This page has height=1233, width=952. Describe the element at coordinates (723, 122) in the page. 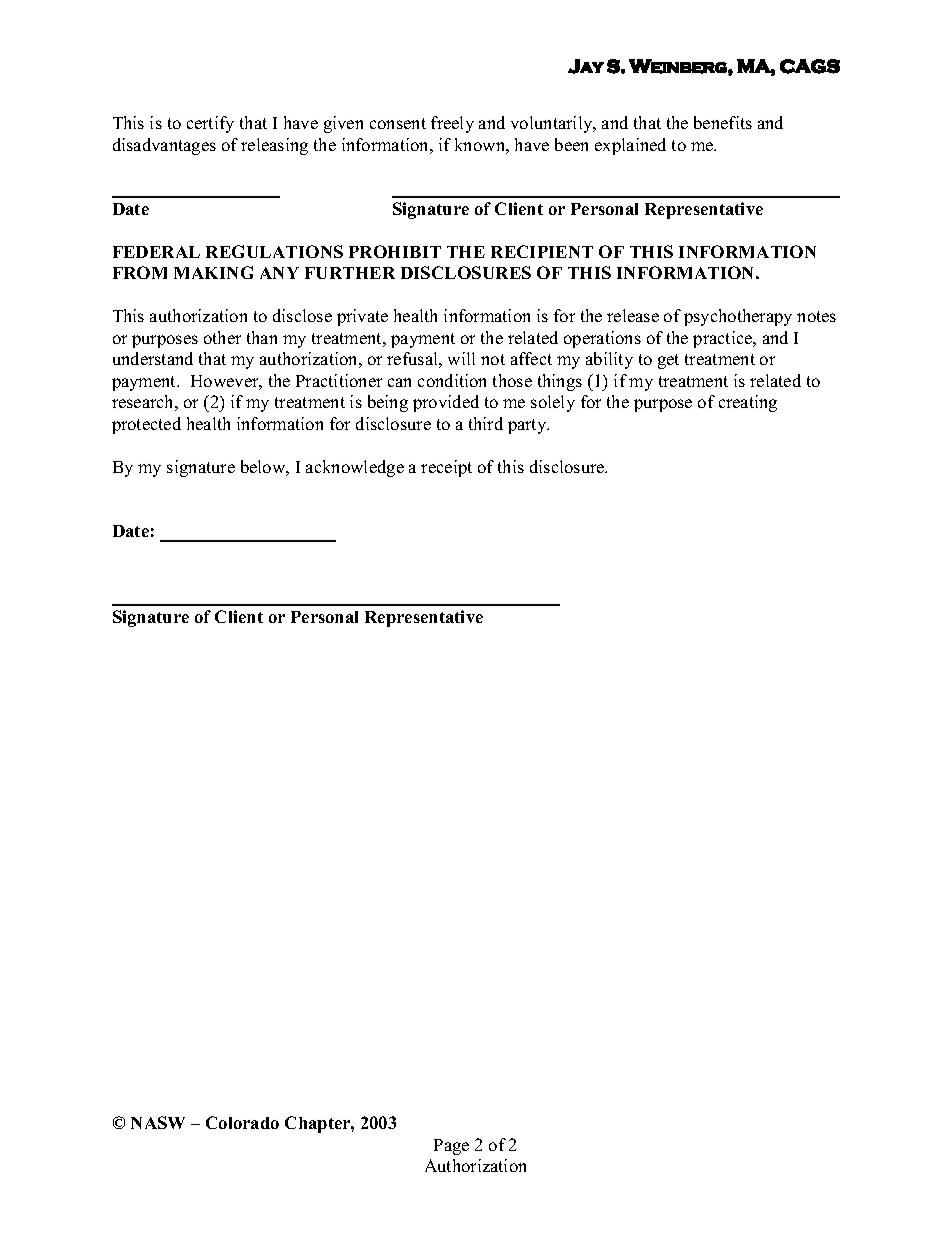

I see `benefits` at that location.
